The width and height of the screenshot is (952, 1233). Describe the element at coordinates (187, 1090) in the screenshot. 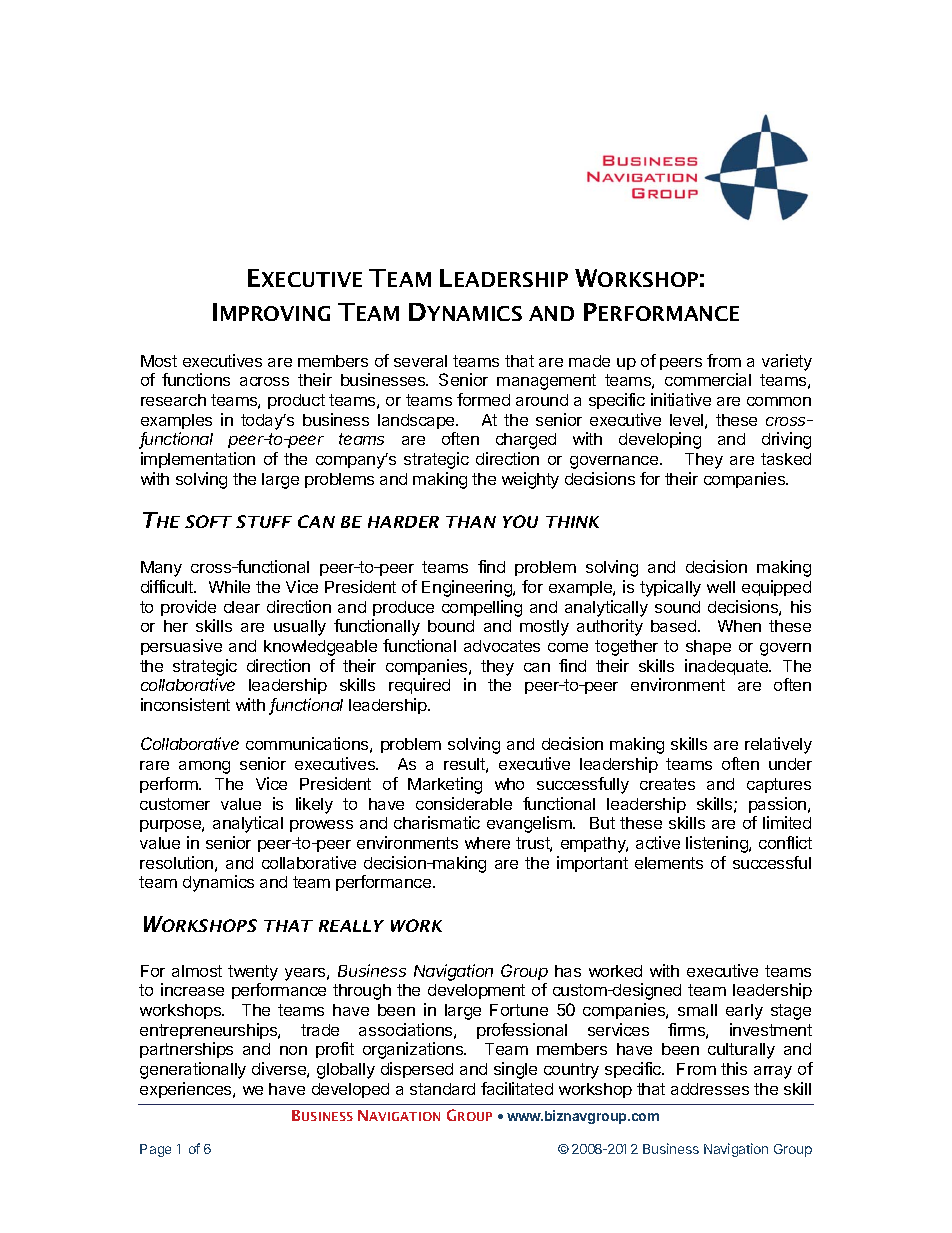

I see `experiences` at that location.
